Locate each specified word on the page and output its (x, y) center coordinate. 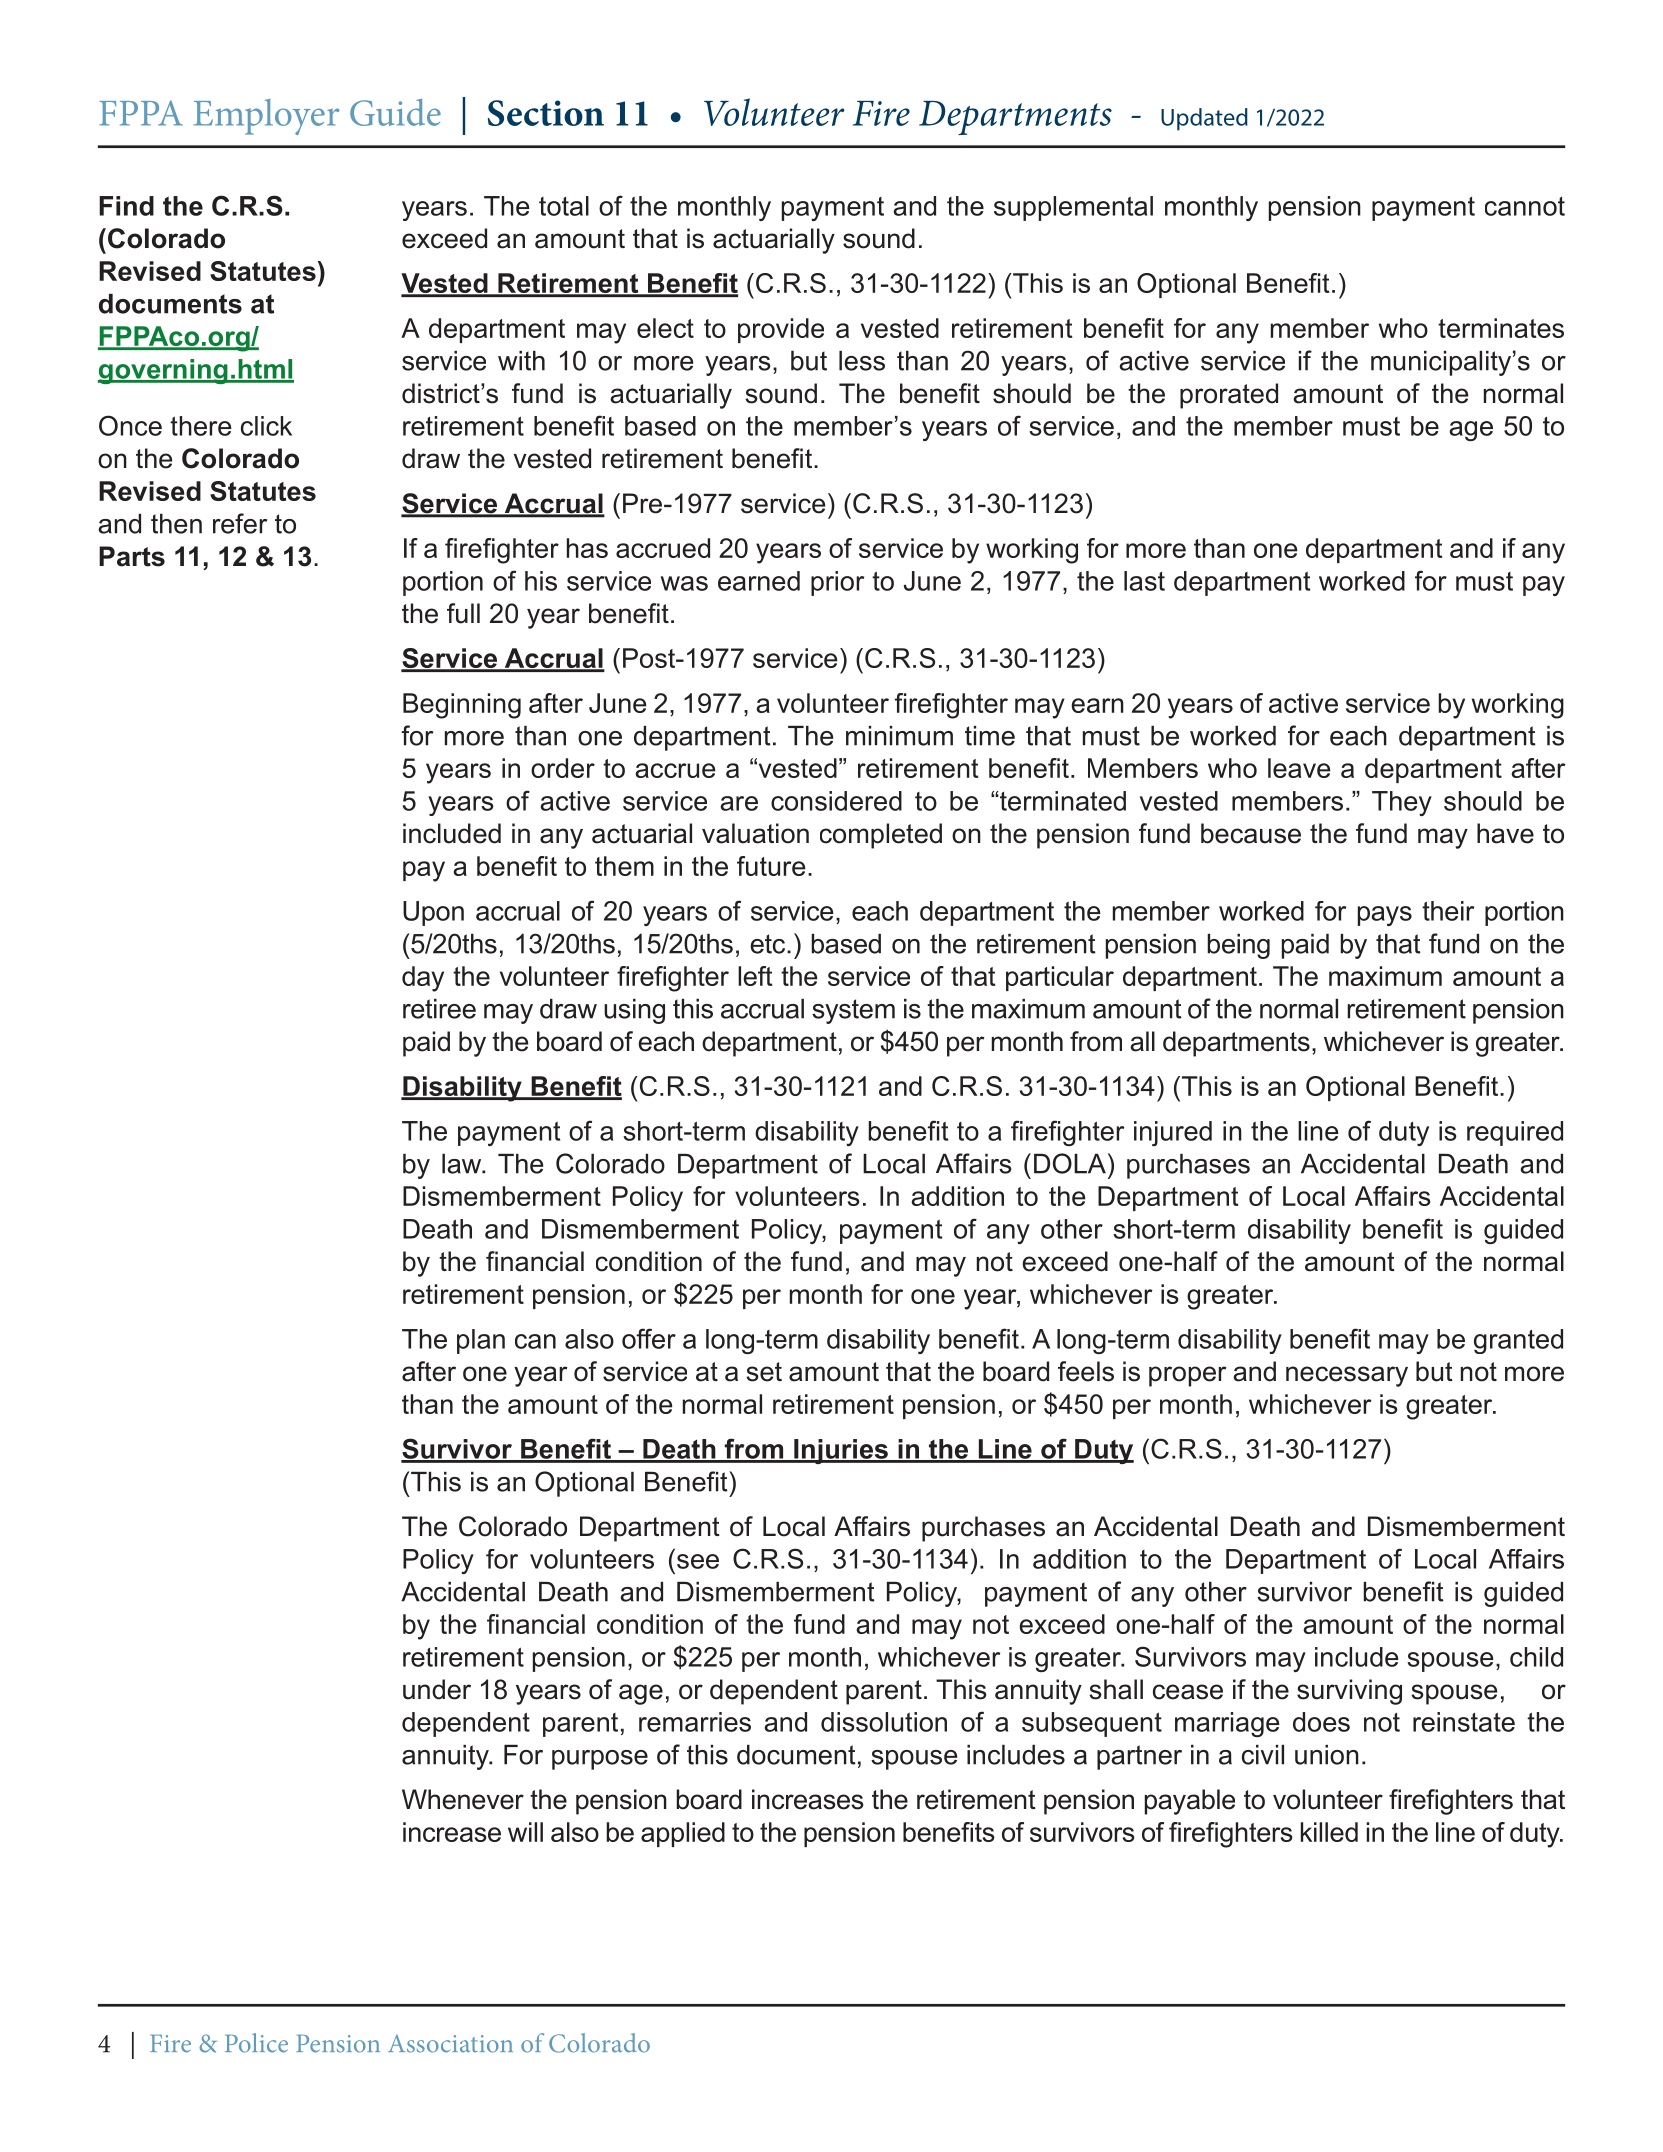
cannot (1525, 206)
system (853, 1011)
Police (256, 2043)
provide (781, 330)
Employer (266, 117)
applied (683, 1834)
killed (1329, 1832)
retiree (439, 1009)
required (1515, 1133)
